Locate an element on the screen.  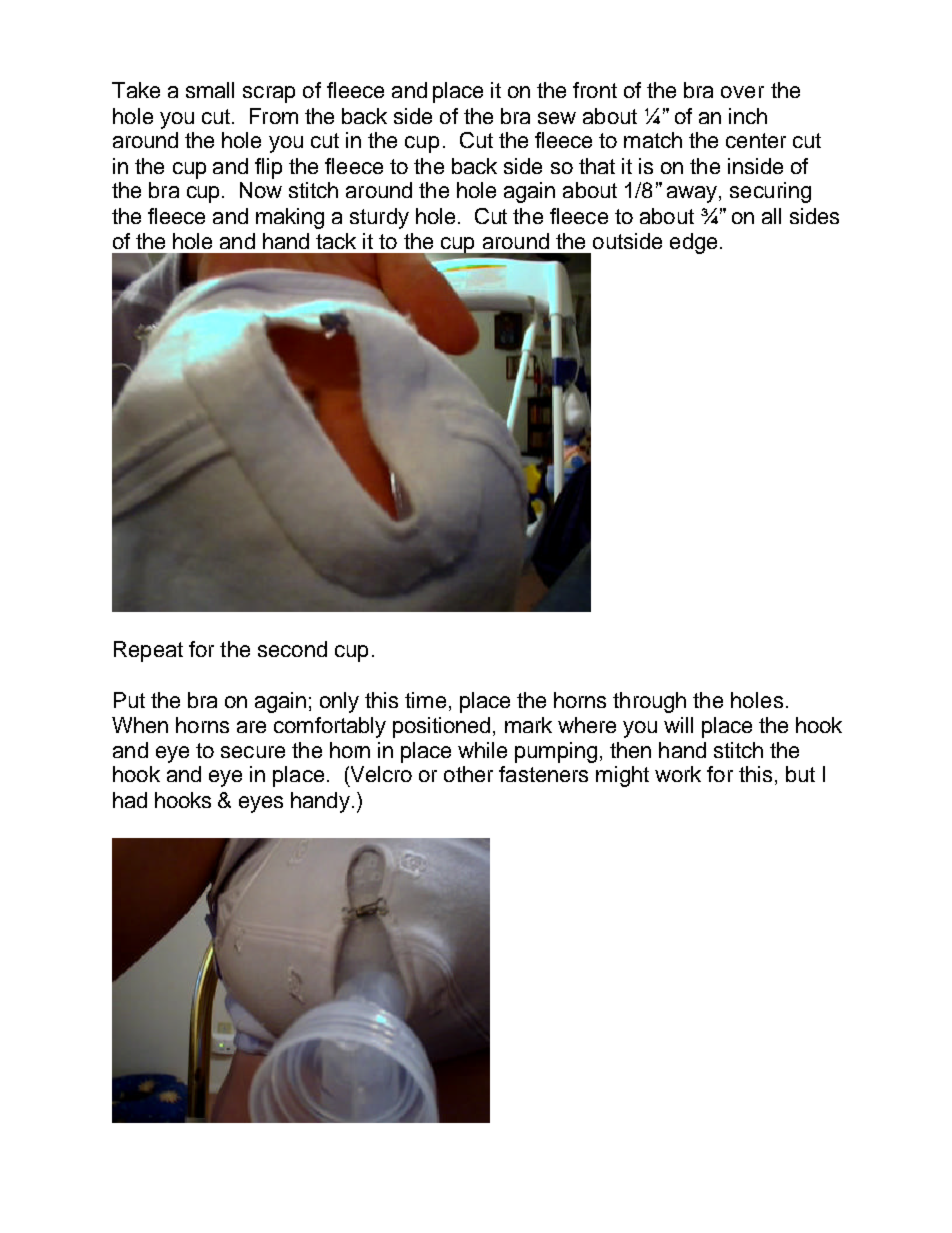
sew is located at coordinates (557, 118).
